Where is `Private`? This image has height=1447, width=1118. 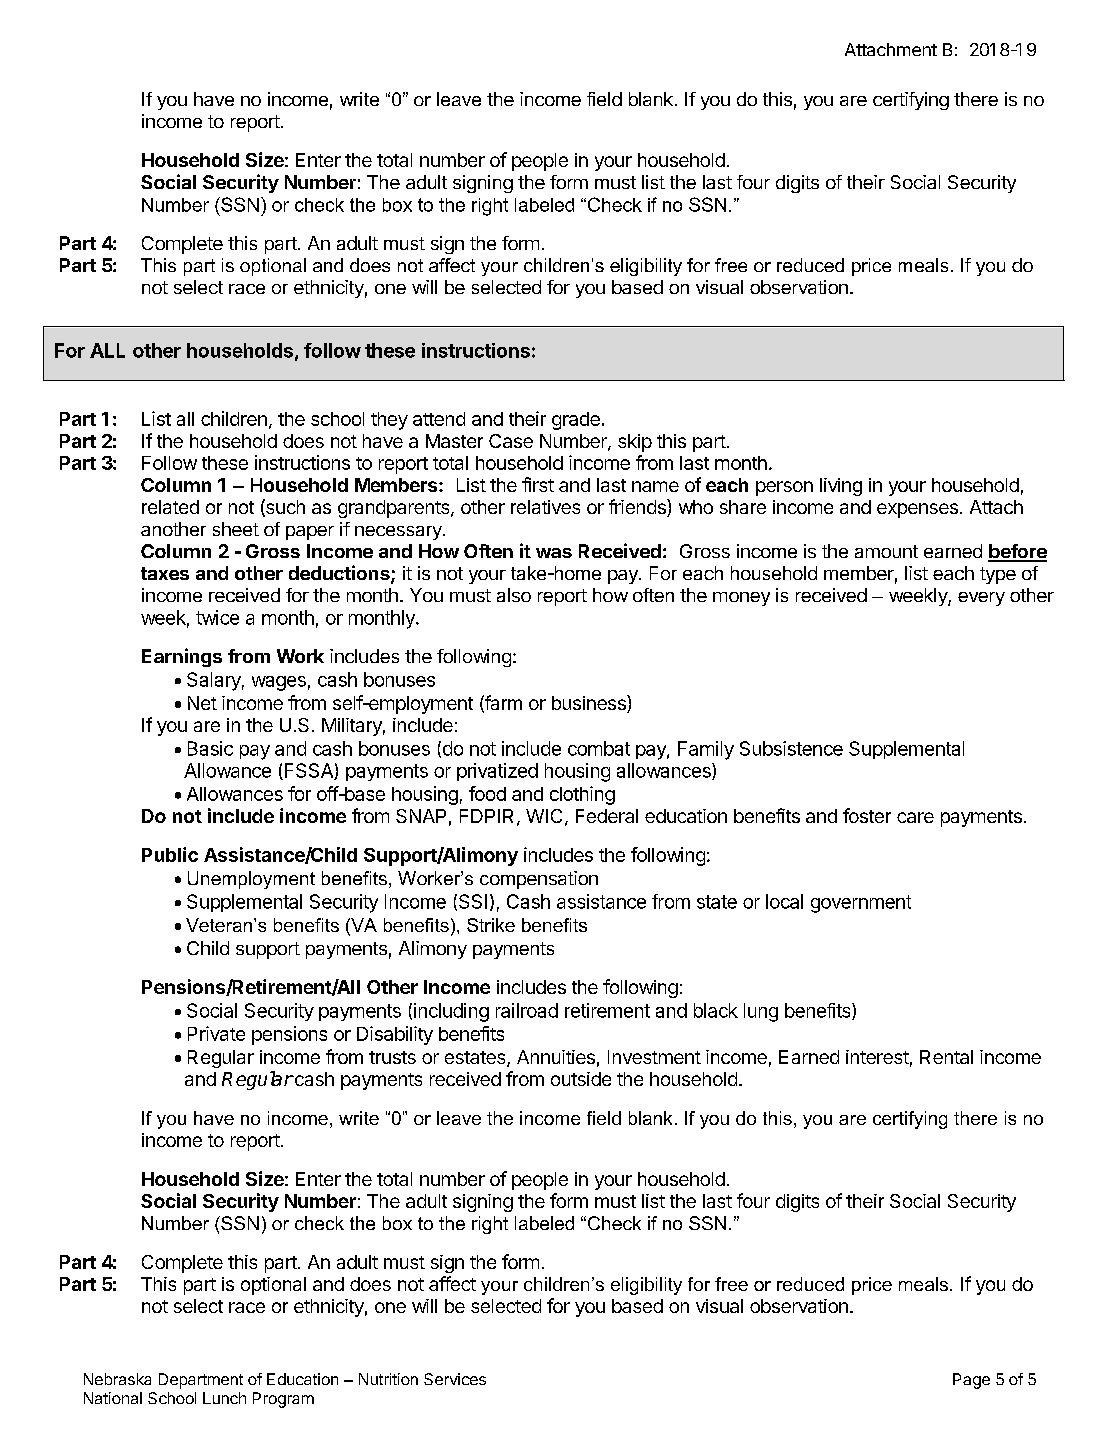 Private is located at coordinates (216, 1033).
